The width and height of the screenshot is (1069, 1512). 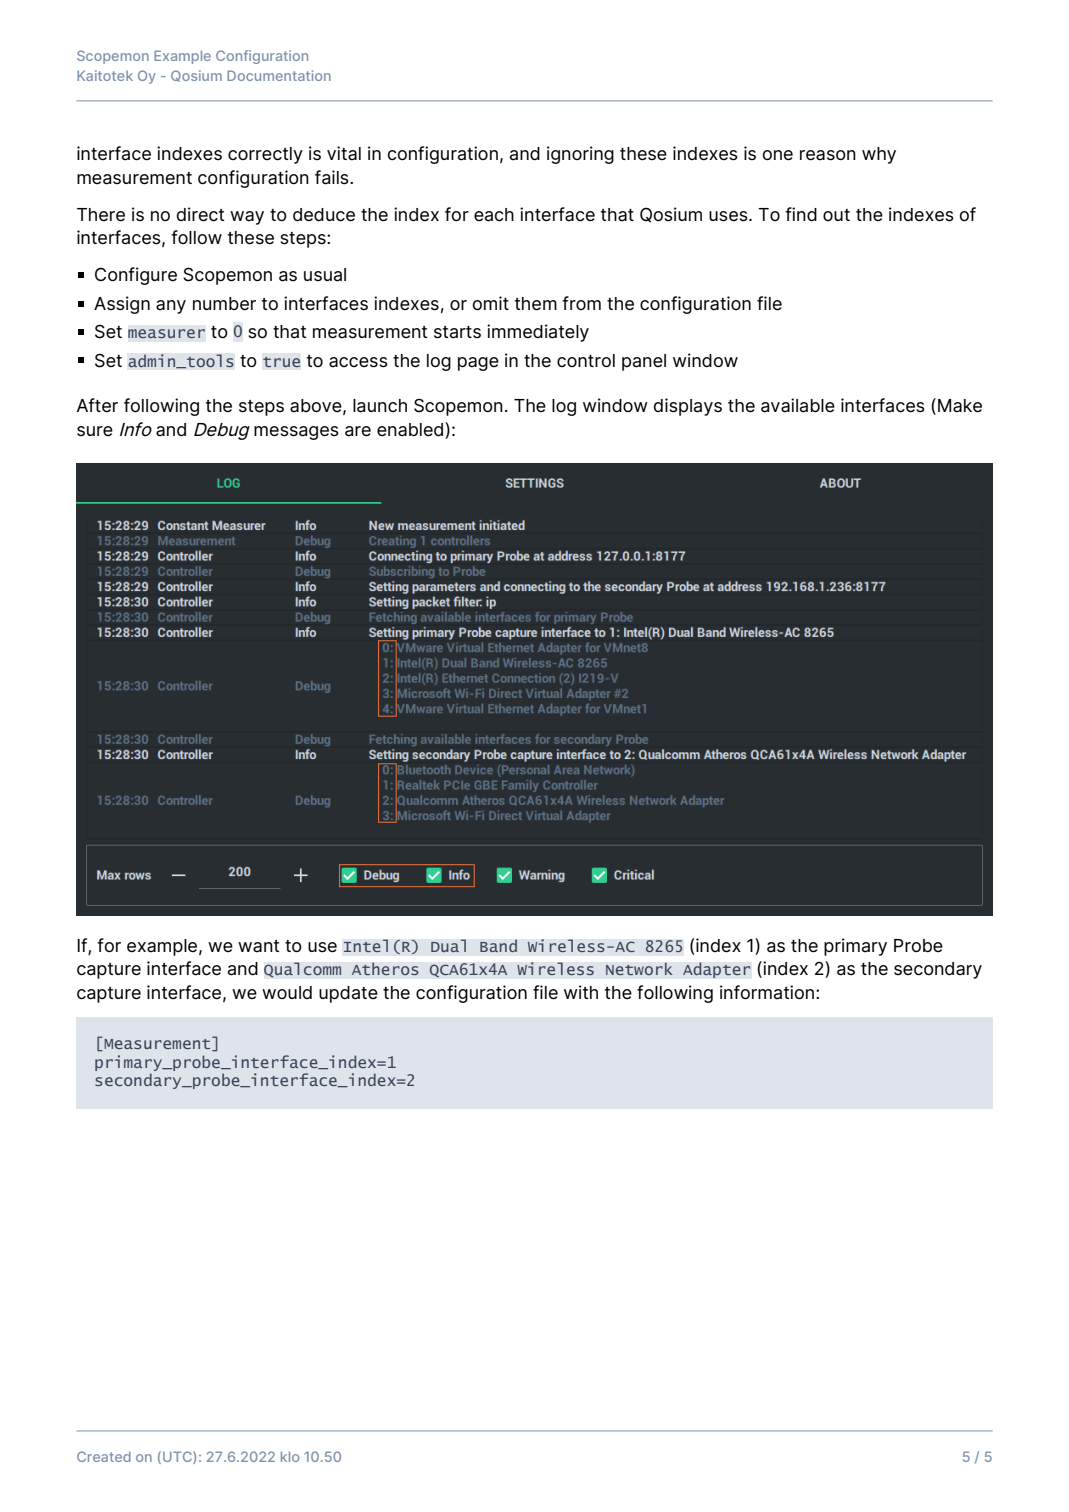 I want to click on page, so click(x=478, y=364).
